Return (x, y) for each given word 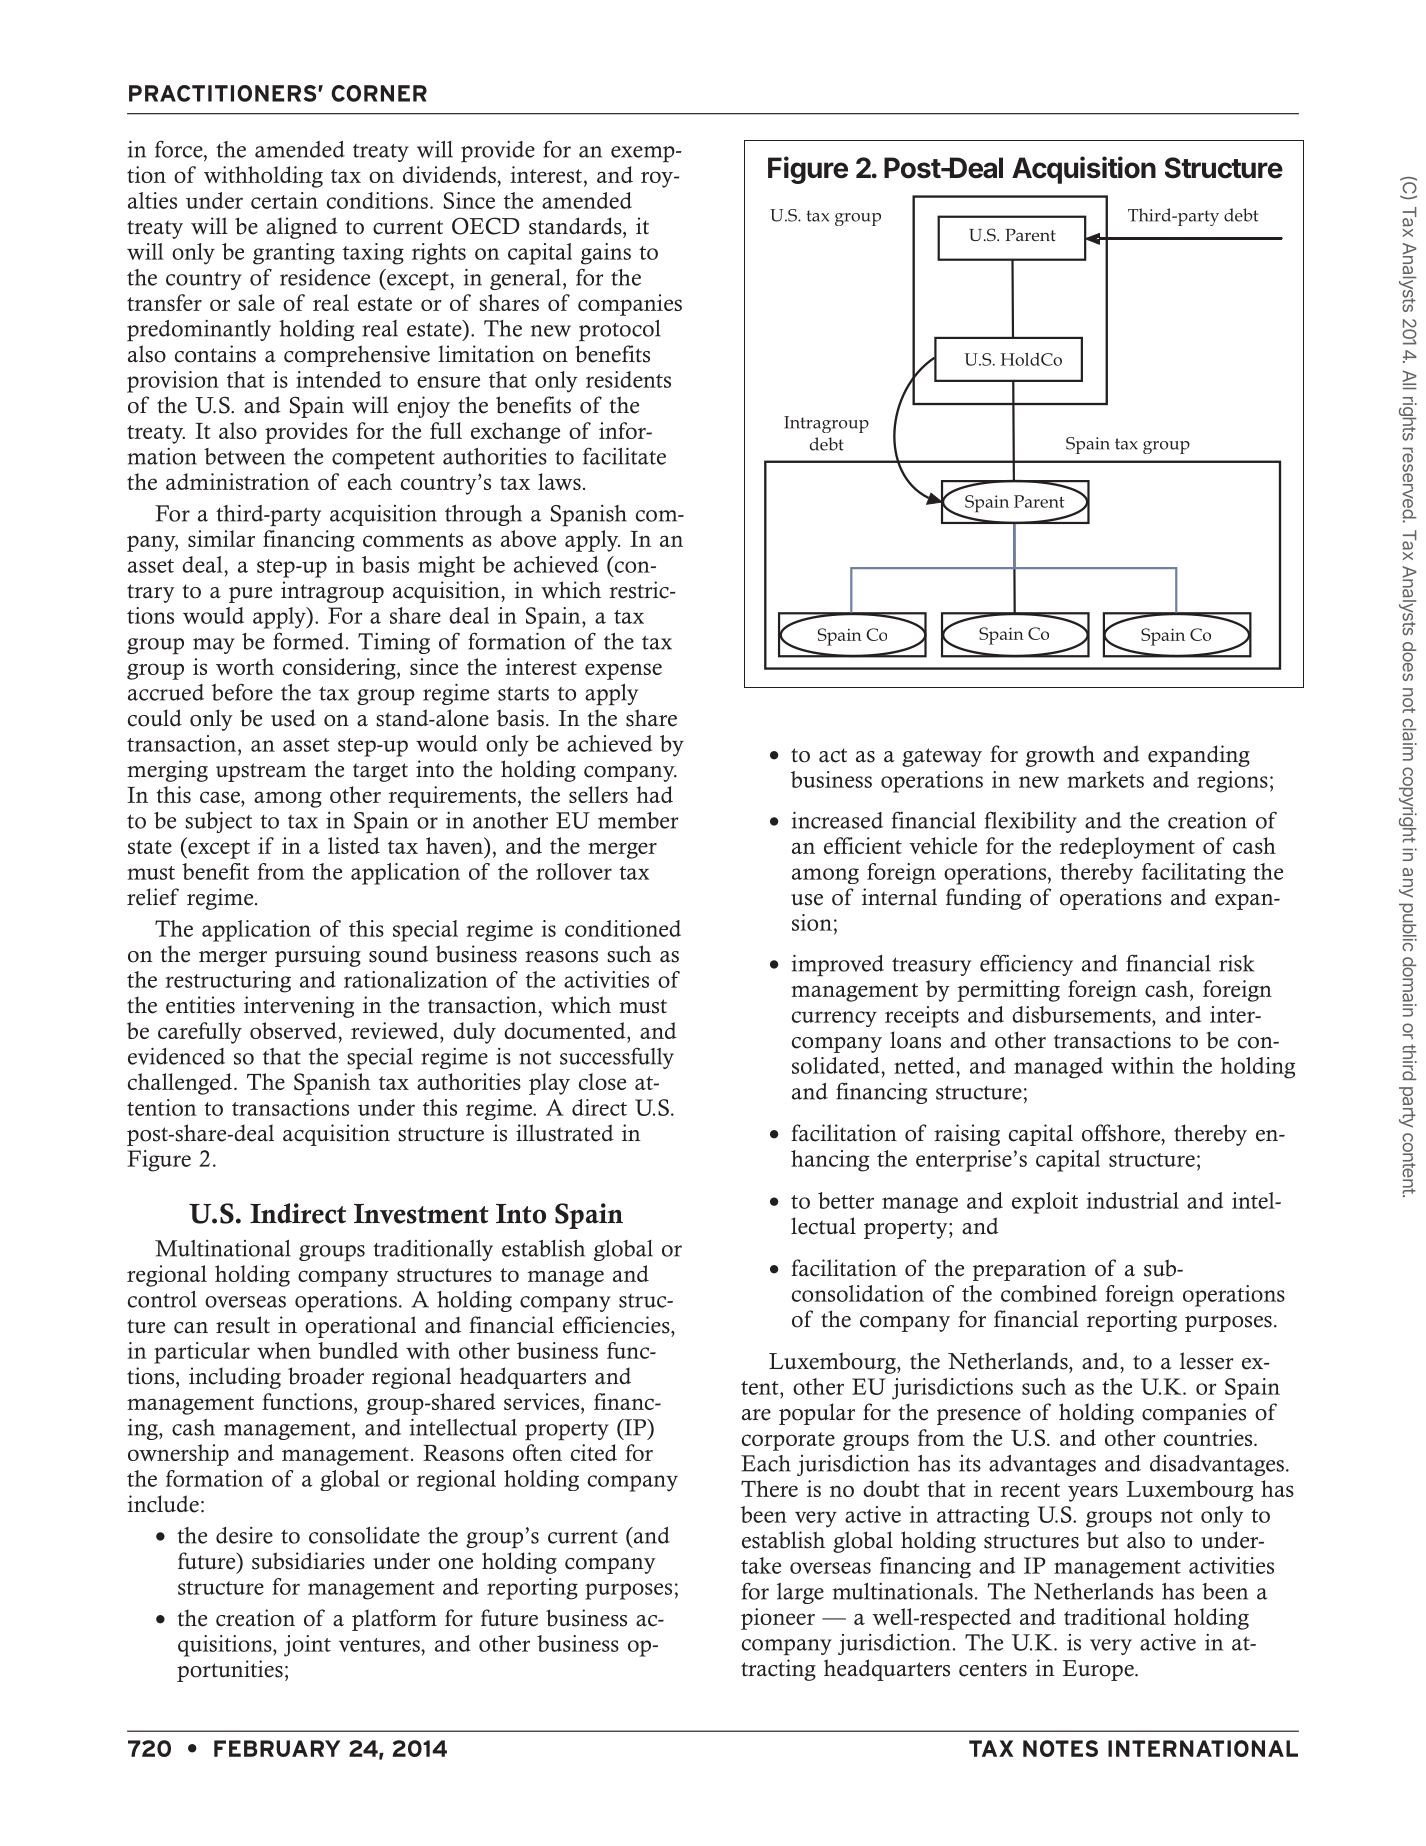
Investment (421, 1214)
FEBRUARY (277, 1748)
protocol (620, 331)
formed (308, 641)
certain (284, 200)
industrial (1133, 1200)
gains (606, 254)
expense (623, 671)
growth (1060, 756)
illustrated (565, 1133)
